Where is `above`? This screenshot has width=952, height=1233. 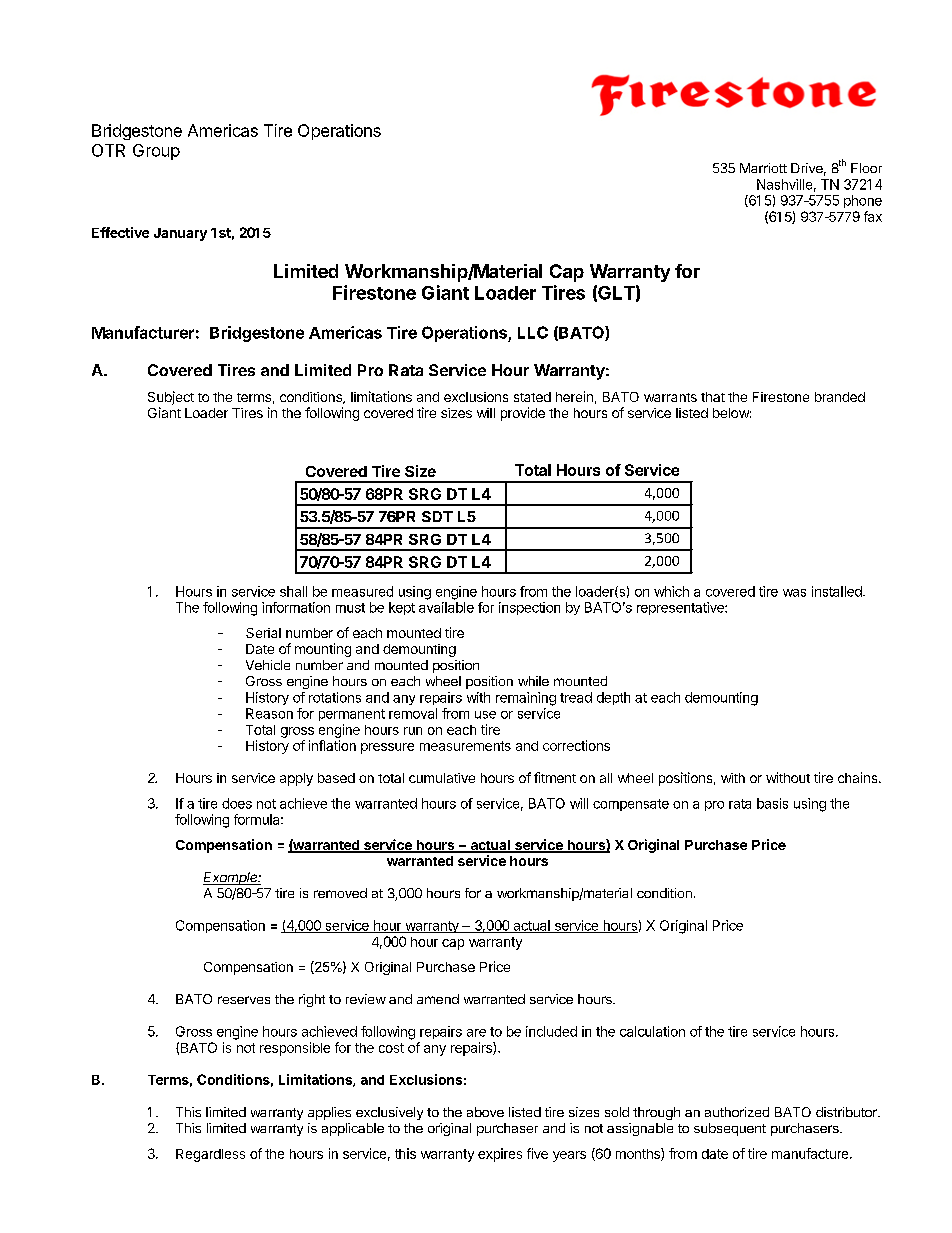
above is located at coordinates (485, 1112).
